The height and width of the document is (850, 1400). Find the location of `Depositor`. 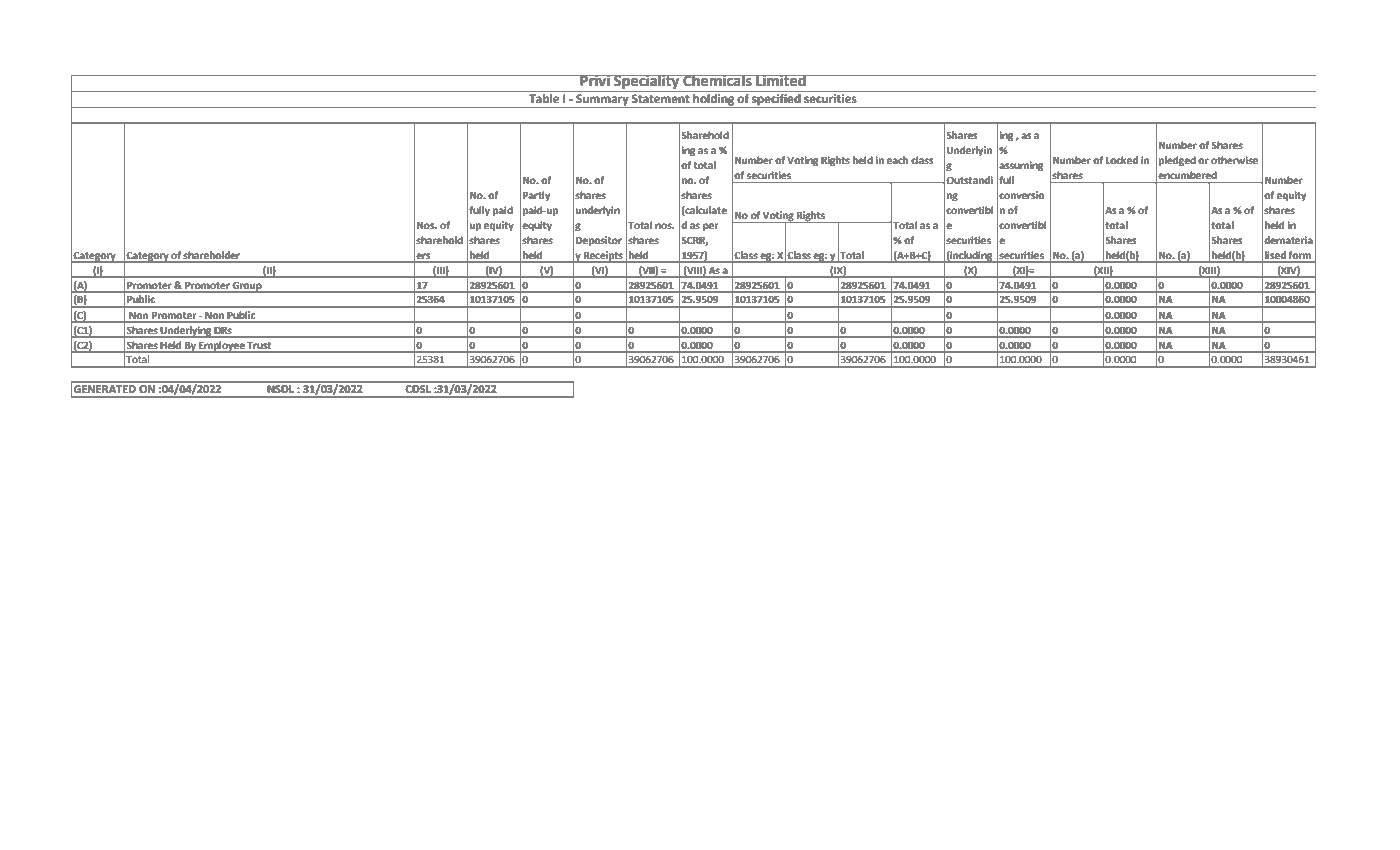

Depositor is located at coordinates (599, 241).
